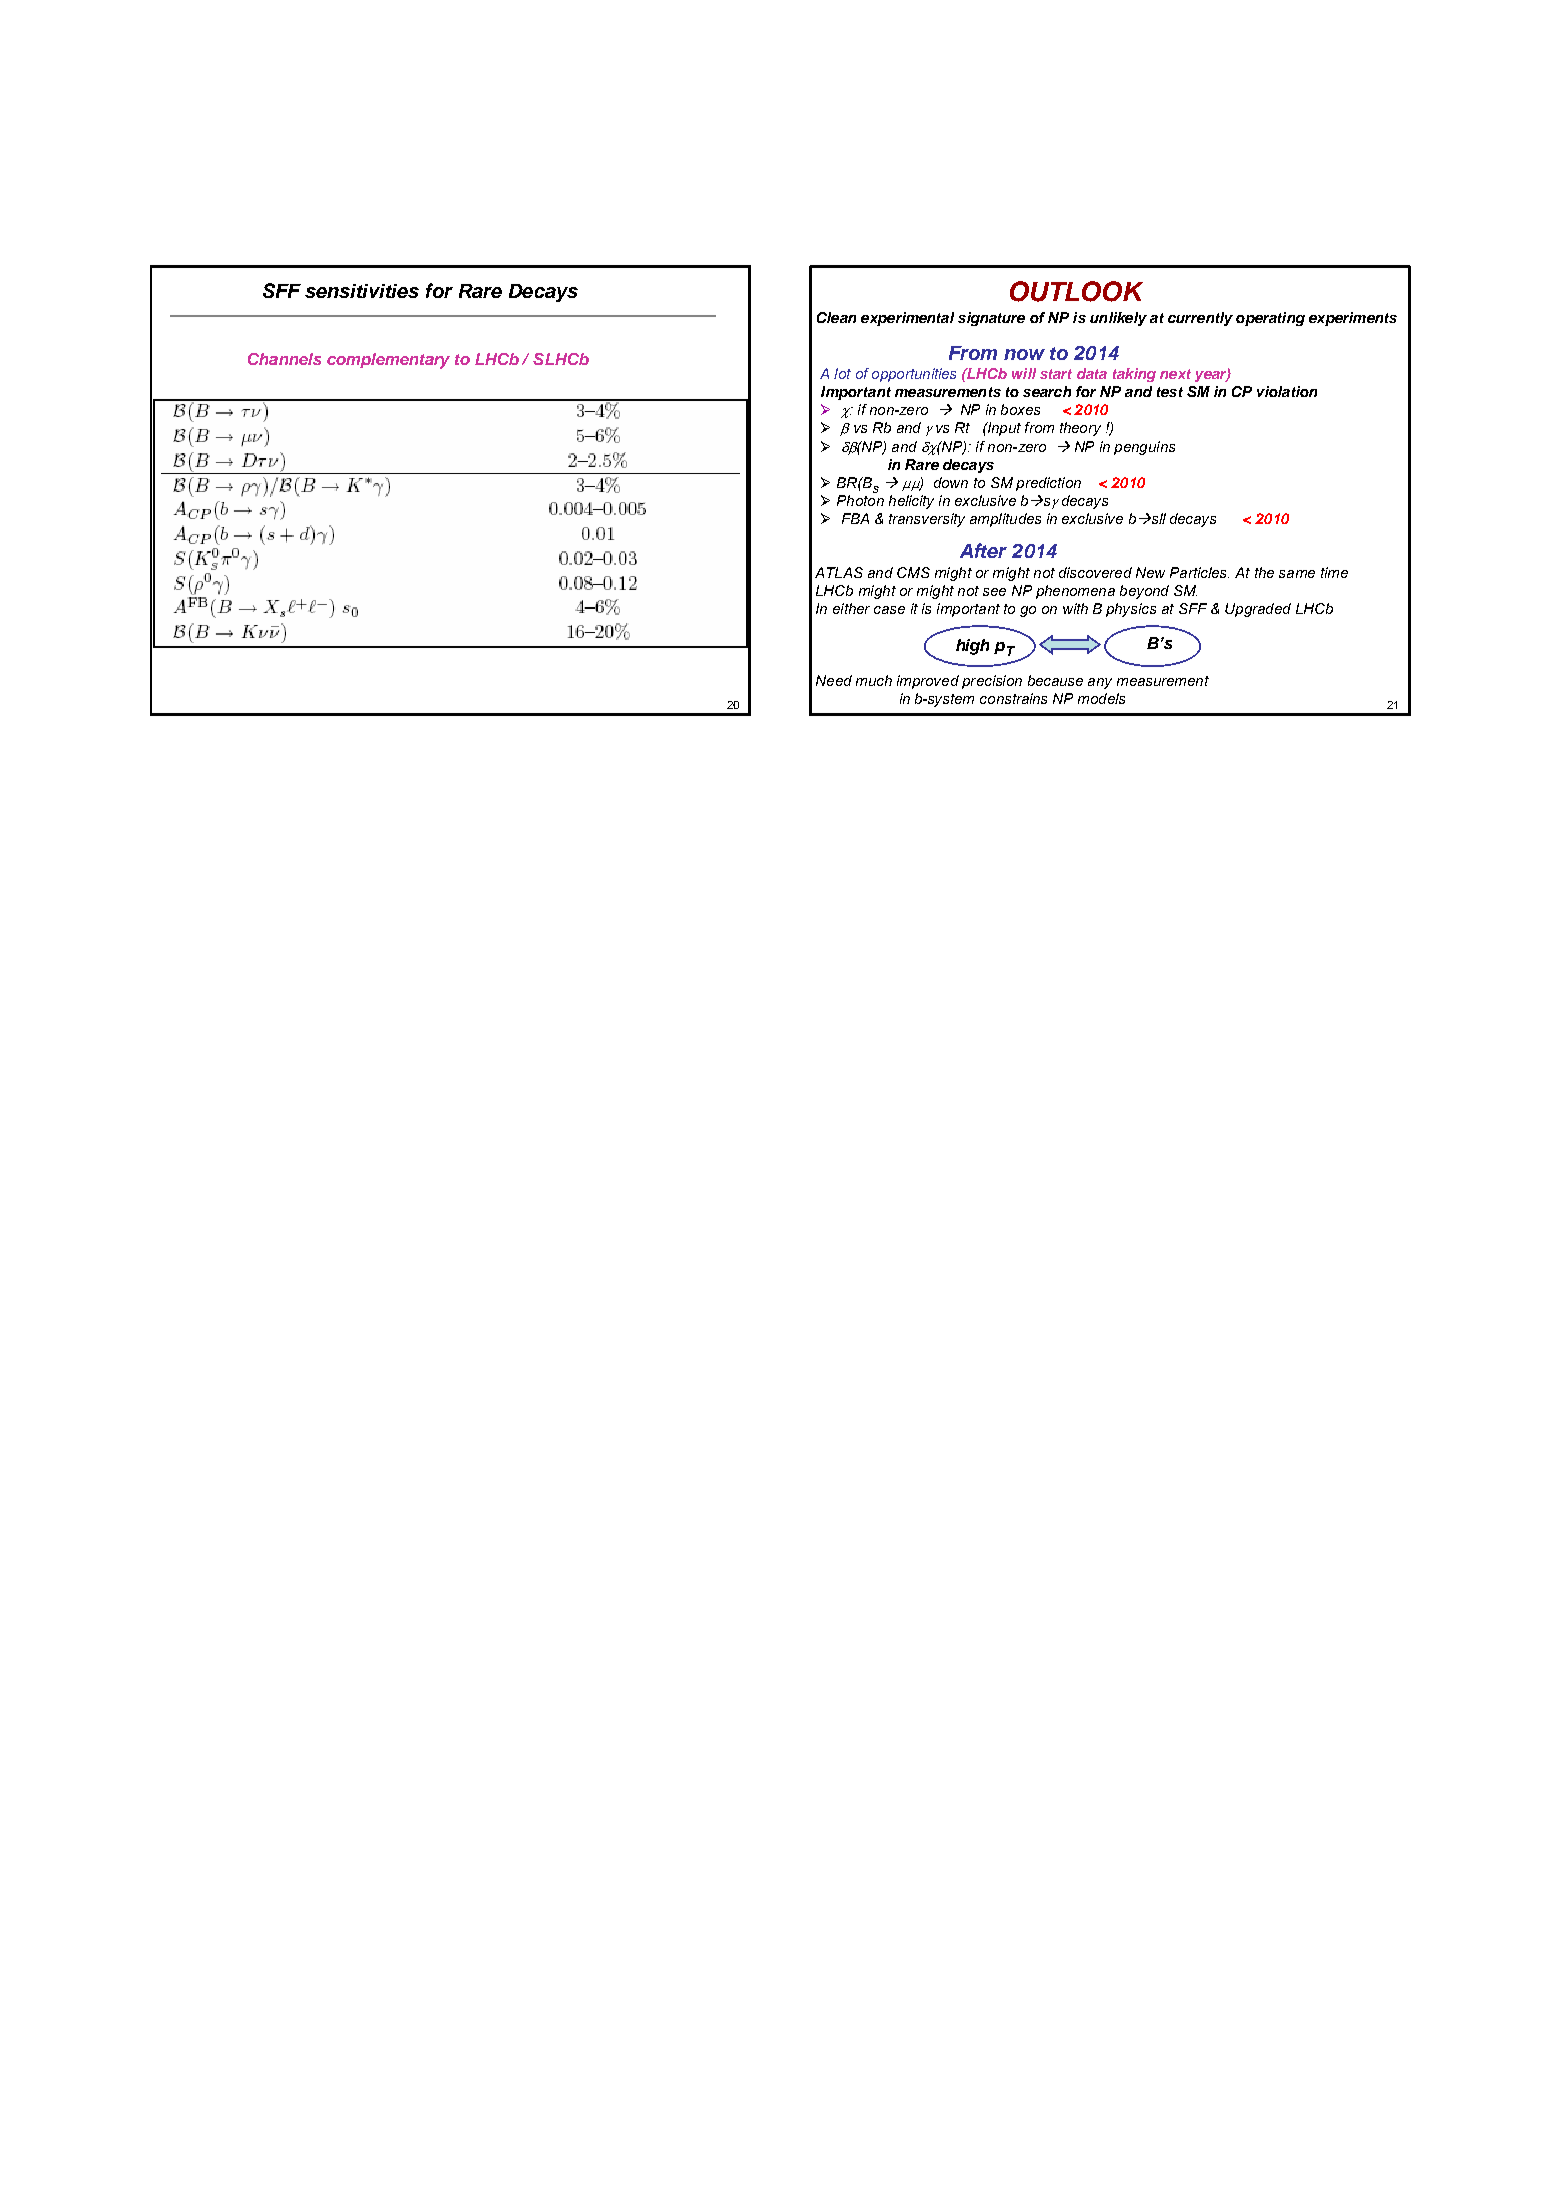  What do you see at coordinates (388, 361) in the page?
I see `complementary` at bounding box center [388, 361].
